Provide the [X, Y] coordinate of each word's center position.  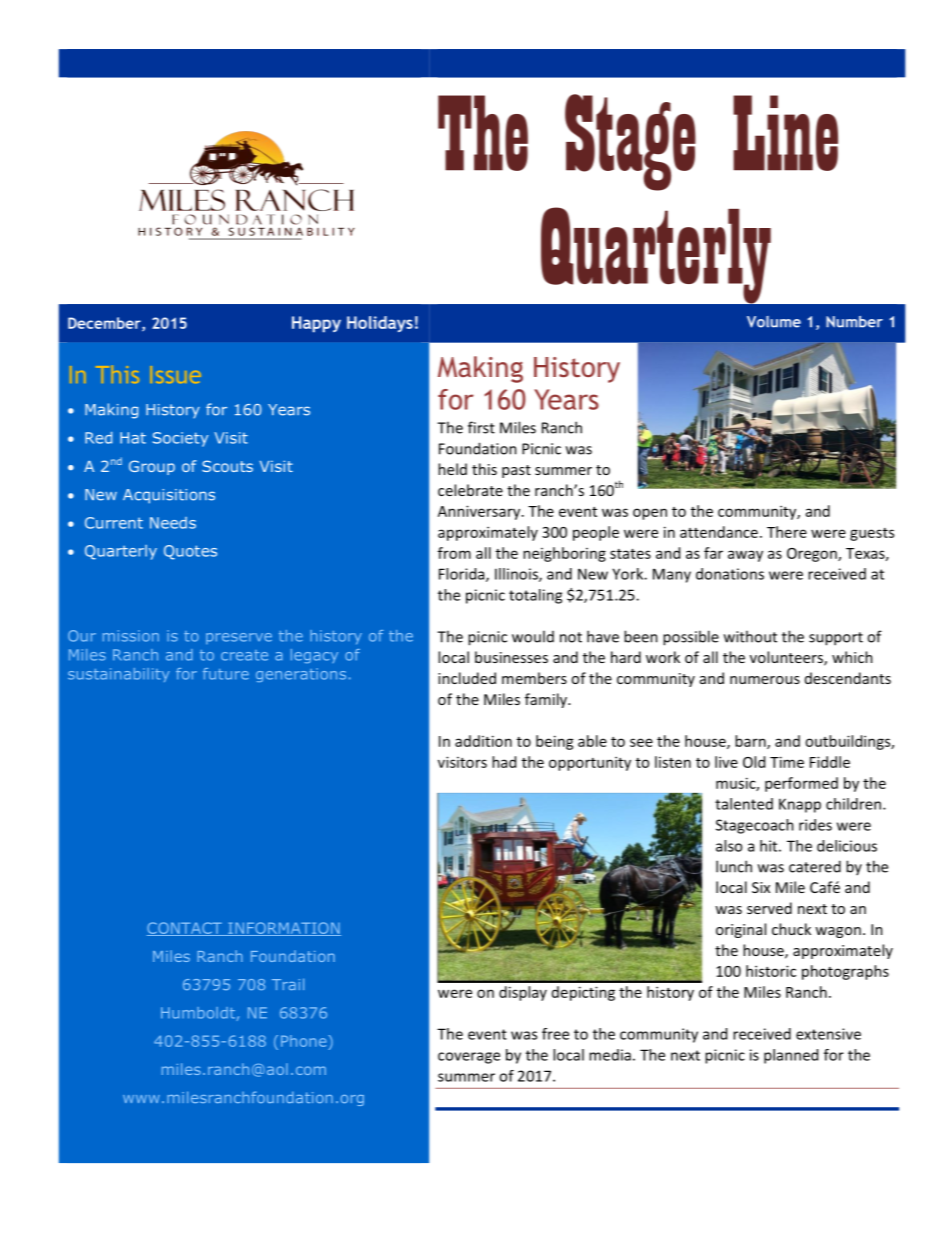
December [105, 324]
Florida [463, 575]
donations [730, 574]
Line [785, 133]
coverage [469, 1058]
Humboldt [198, 1013]
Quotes [190, 552]
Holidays [380, 324]
